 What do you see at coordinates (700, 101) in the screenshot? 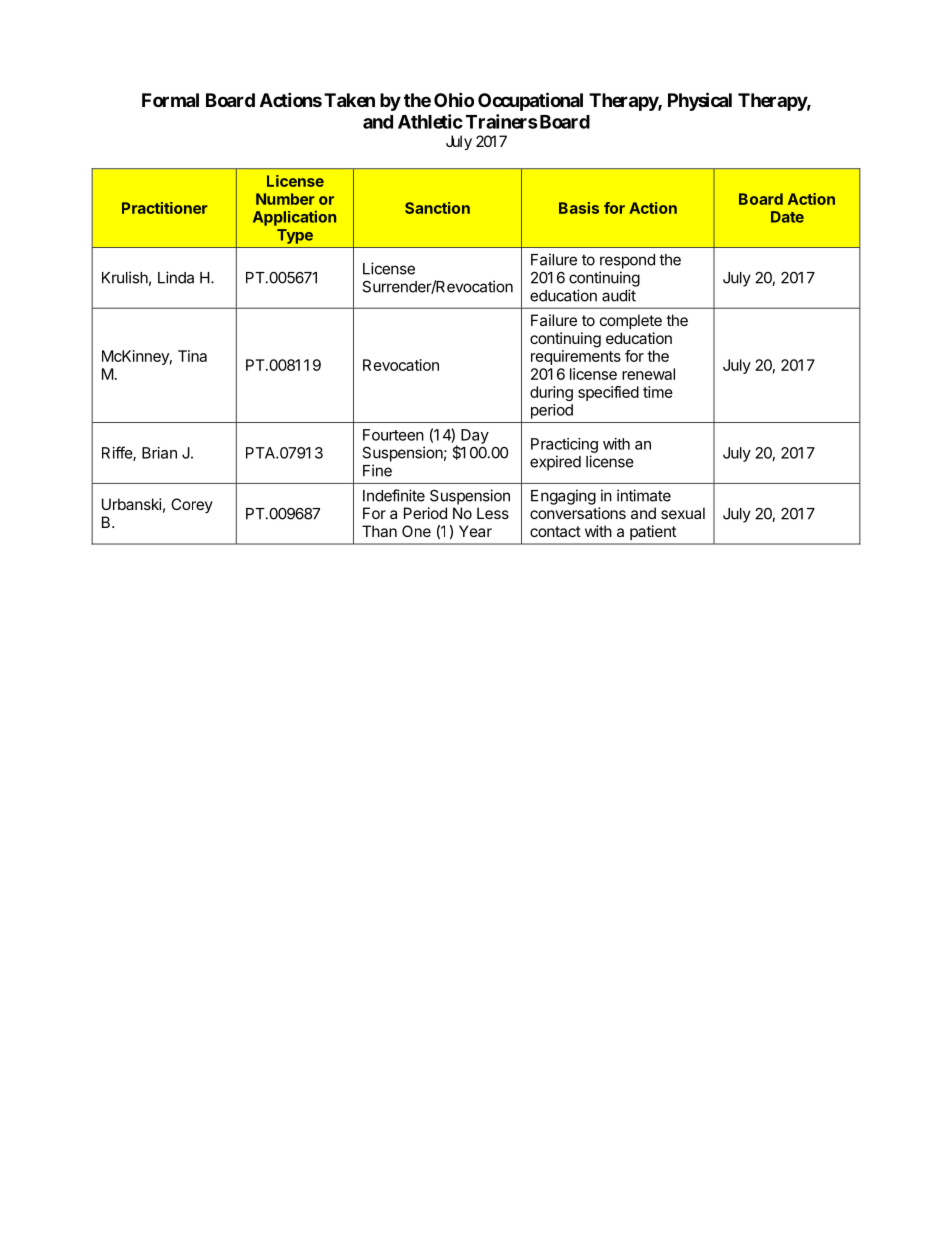
I see `Physical` at bounding box center [700, 101].
